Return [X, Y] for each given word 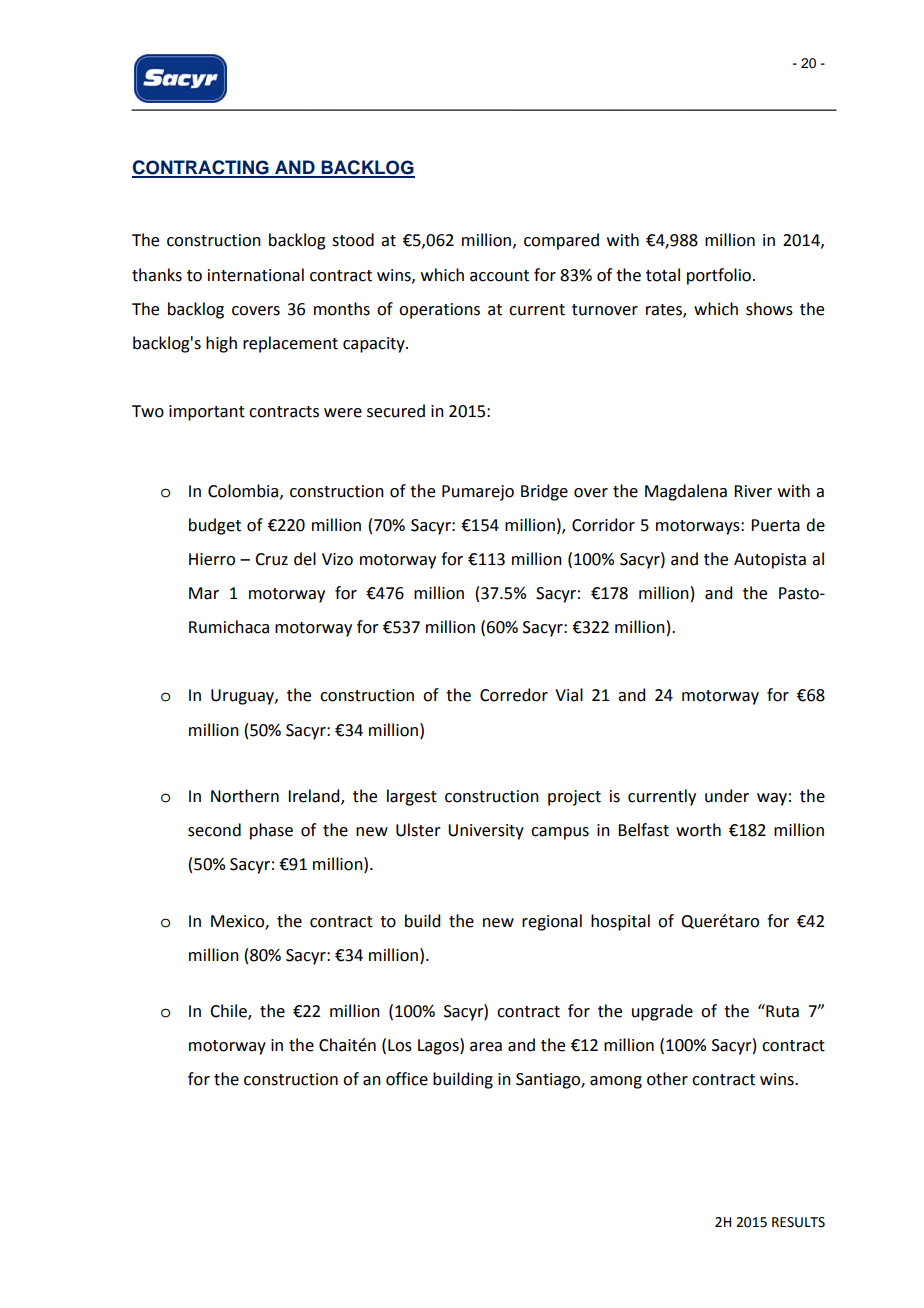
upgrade [662, 1012]
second [214, 830]
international [256, 275]
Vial [569, 695]
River [753, 491]
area [486, 1047]
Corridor [603, 525]
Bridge [544, 492]
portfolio [719, 276]
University [486, 832]
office [407, 1079]
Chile [229, 1011]
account [499, 276]
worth [698, 830]
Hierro [212, 559]
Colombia [243, 491]
